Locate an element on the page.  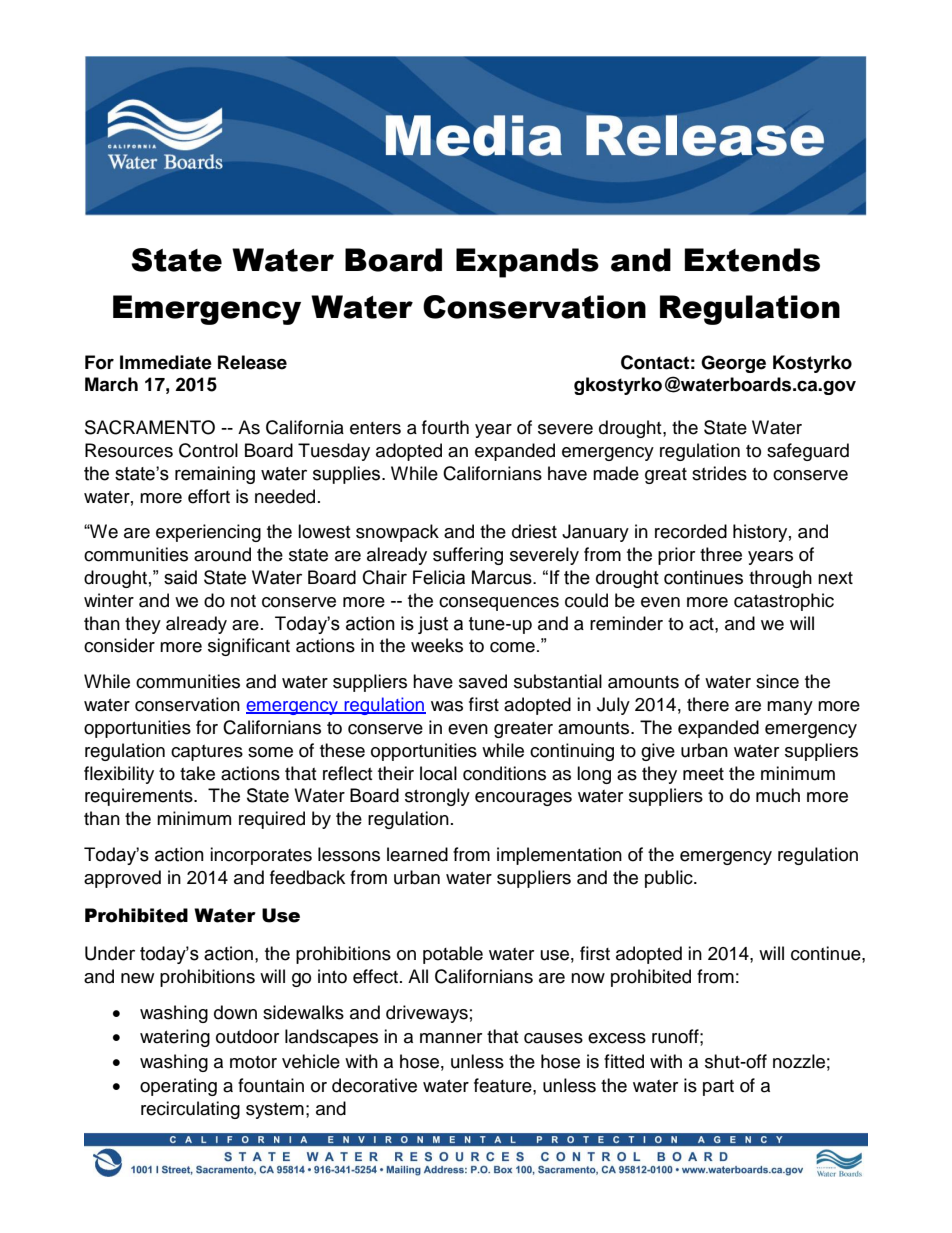
conditions is located at coordinates (504, 773).
